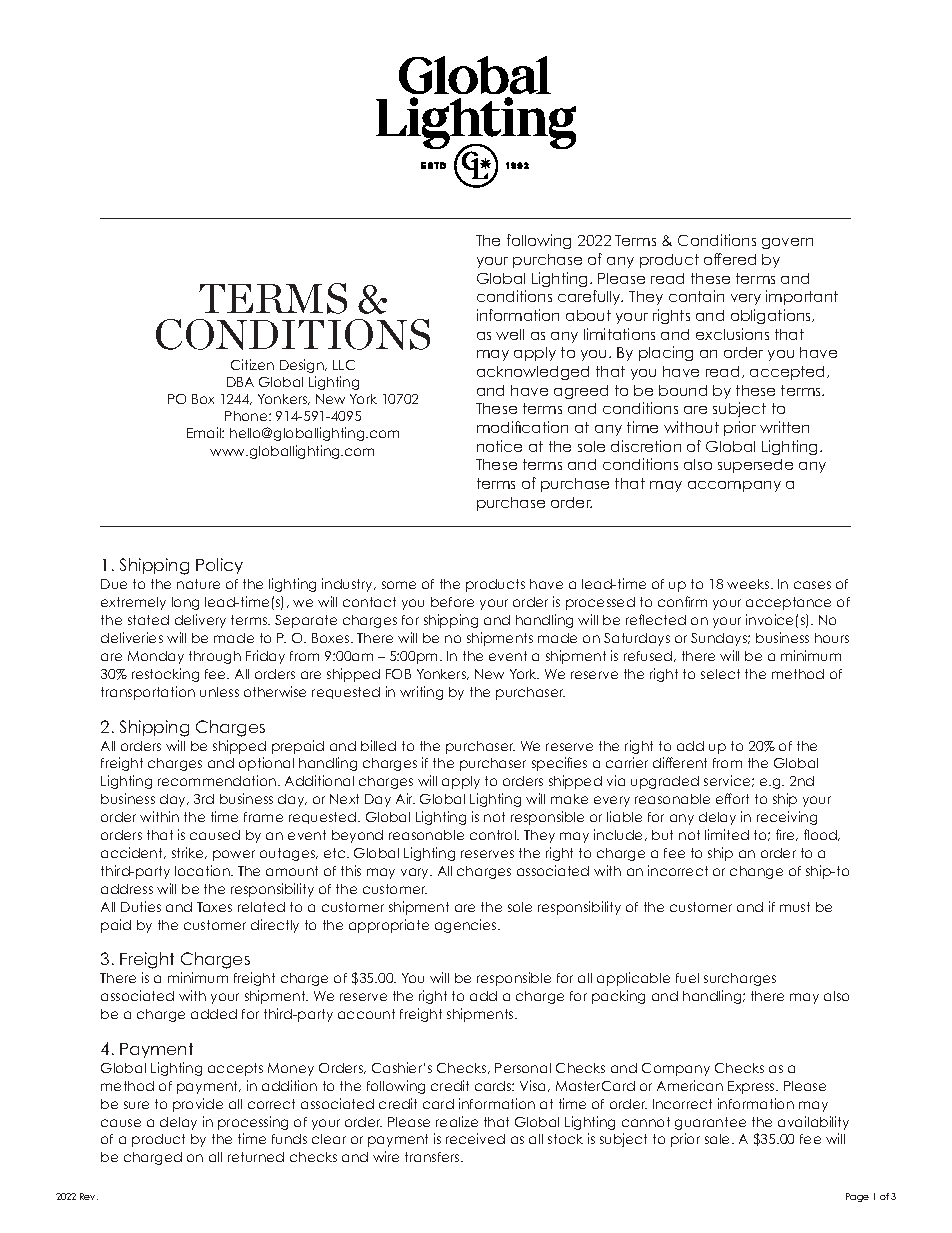  I want to click on Citizen, so click(252, 364).
